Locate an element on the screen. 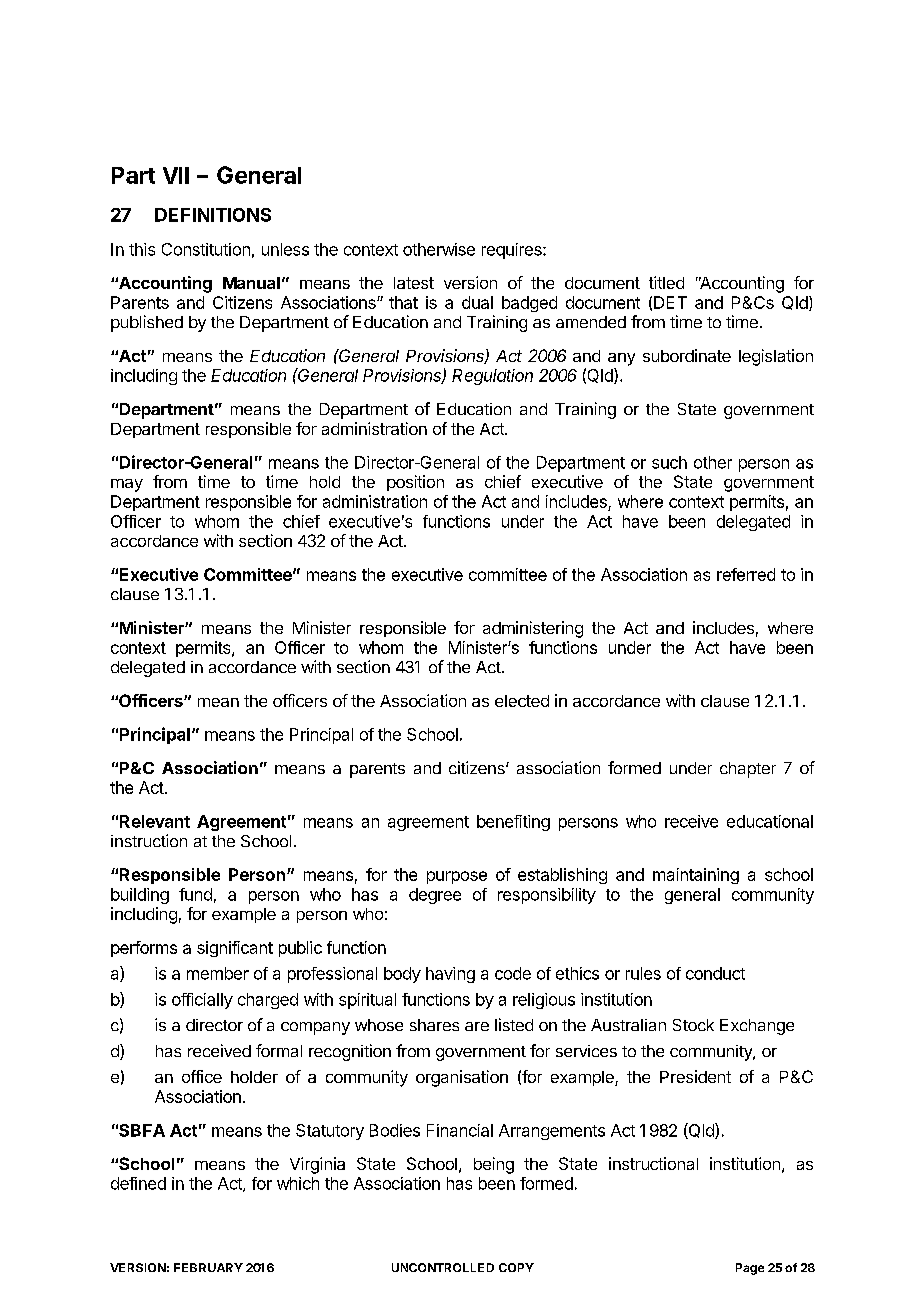 This screenshot has width=924, height=1308. fund is located at coordinates (195, 894).
